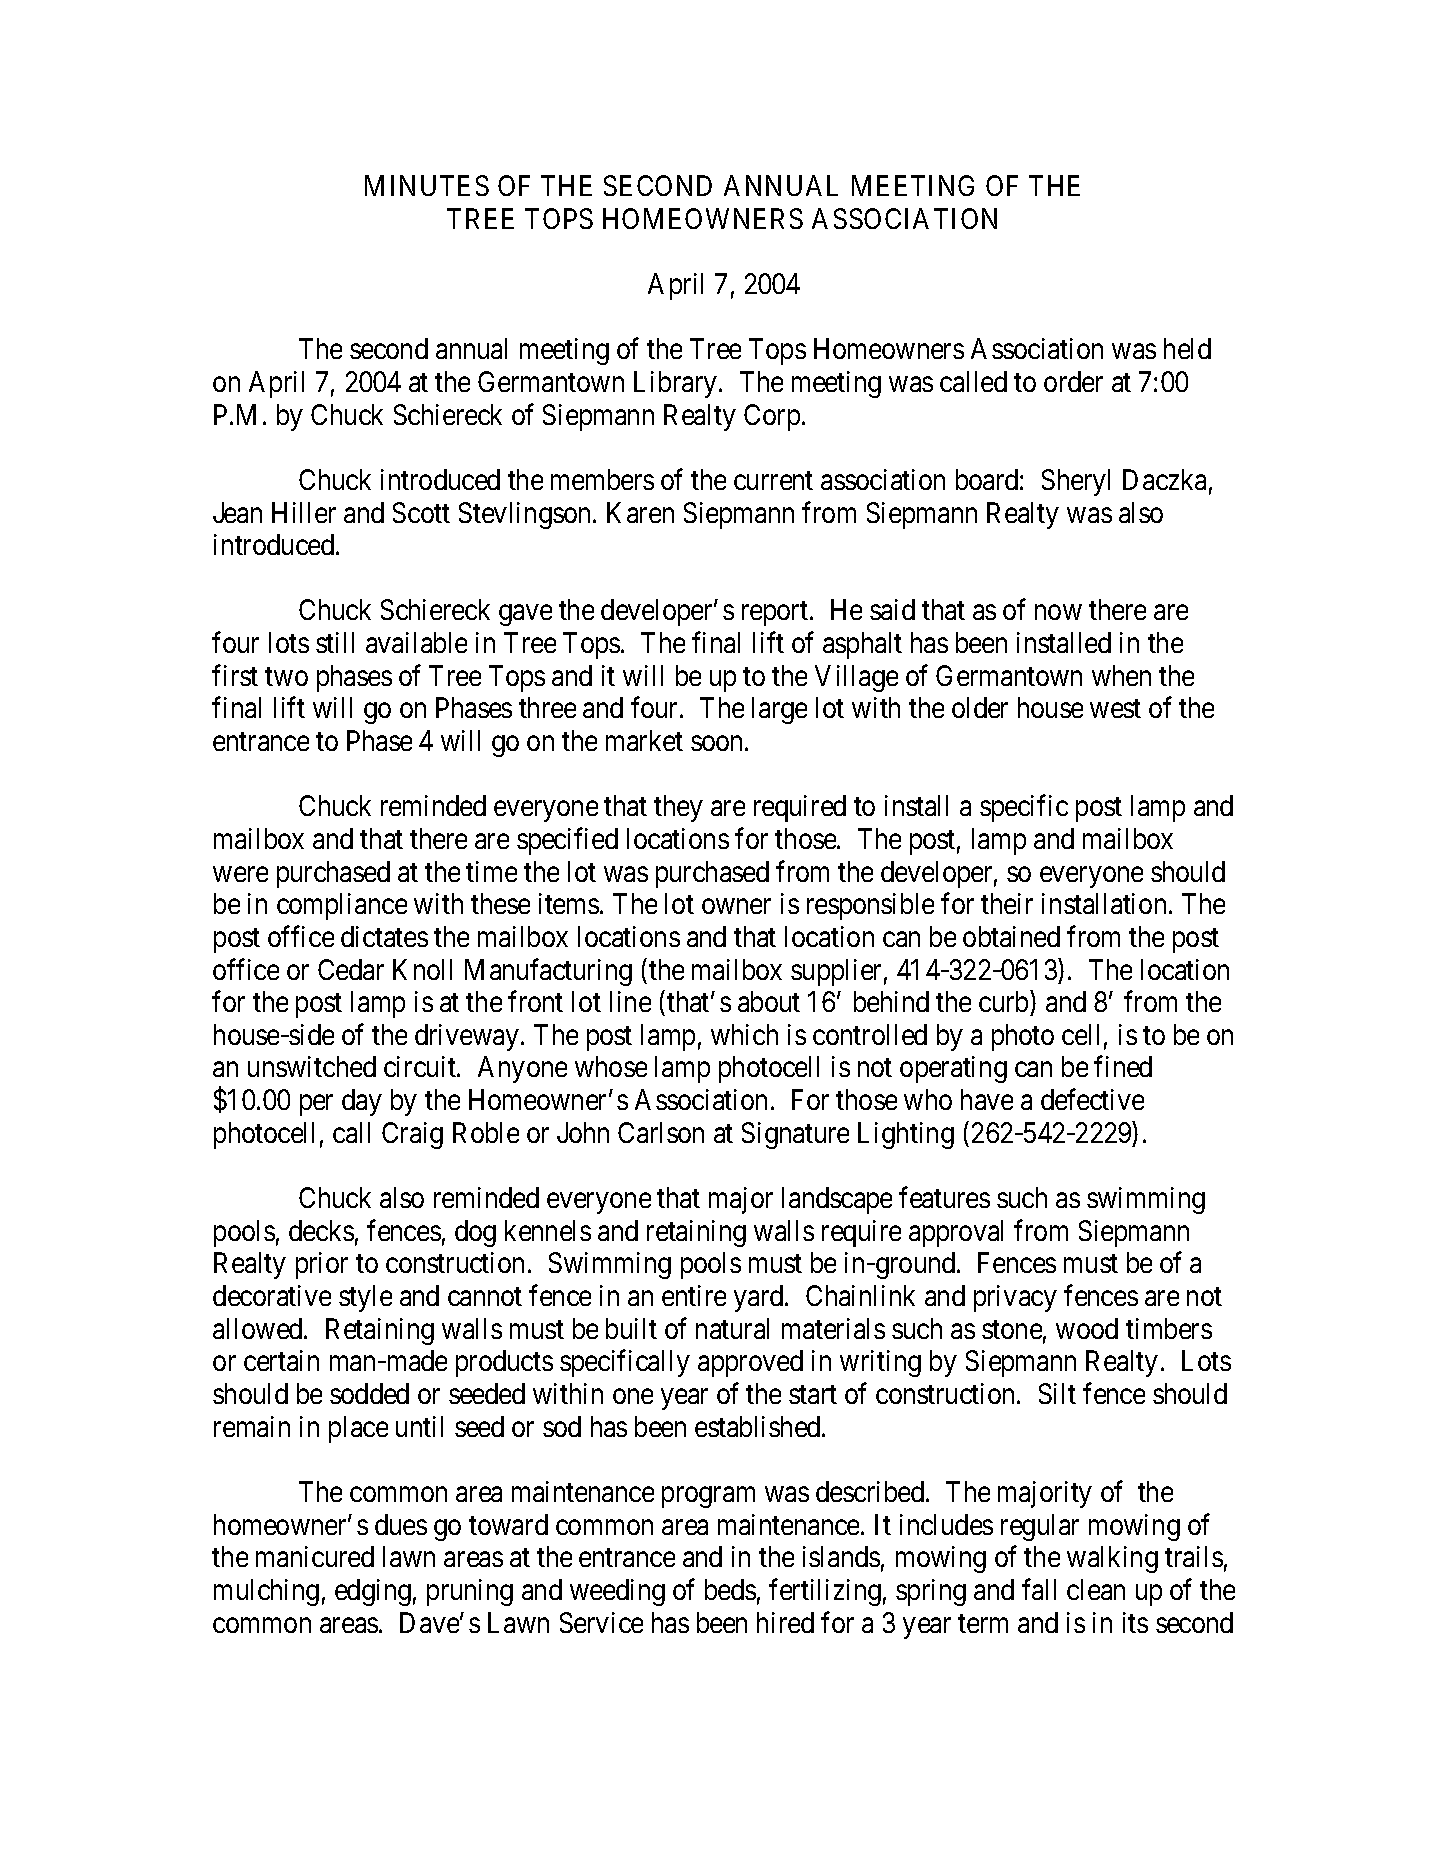  What do you see at coordinates (1187, 348) in the document?
I see `held` at bounding box center [1187, 348].
